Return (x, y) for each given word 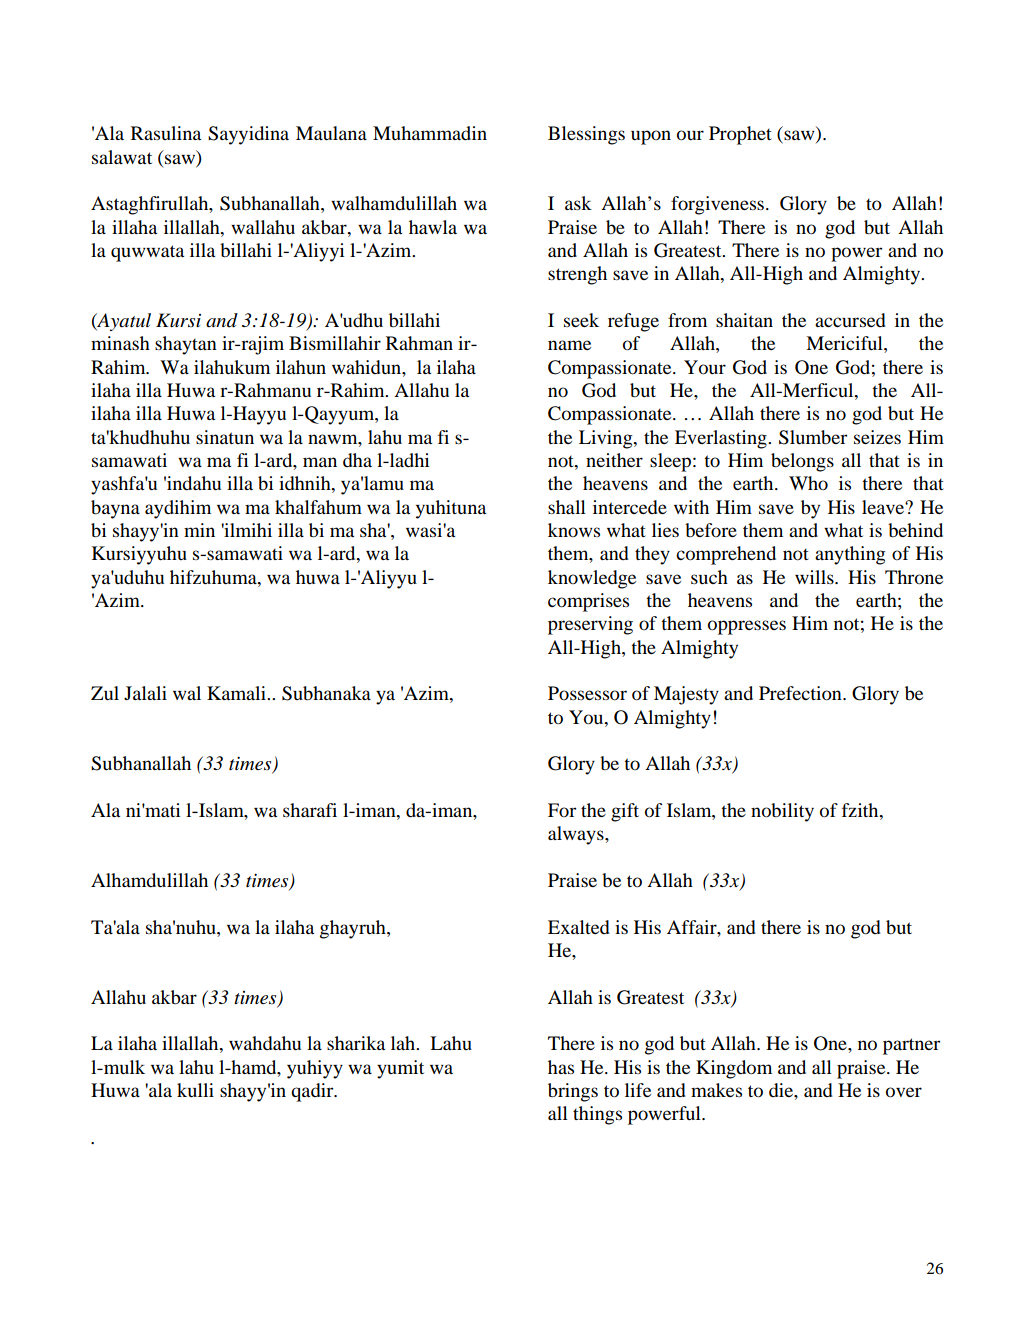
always (577, 835)
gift (625, 812)
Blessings (586, 135)
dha (357, 460)
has (561, 1067)
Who (808, 483)
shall (567, 507)
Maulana (331, 133)
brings (573, 1092)
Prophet (740, 135)
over (904, 1092)
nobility (782, 812)
